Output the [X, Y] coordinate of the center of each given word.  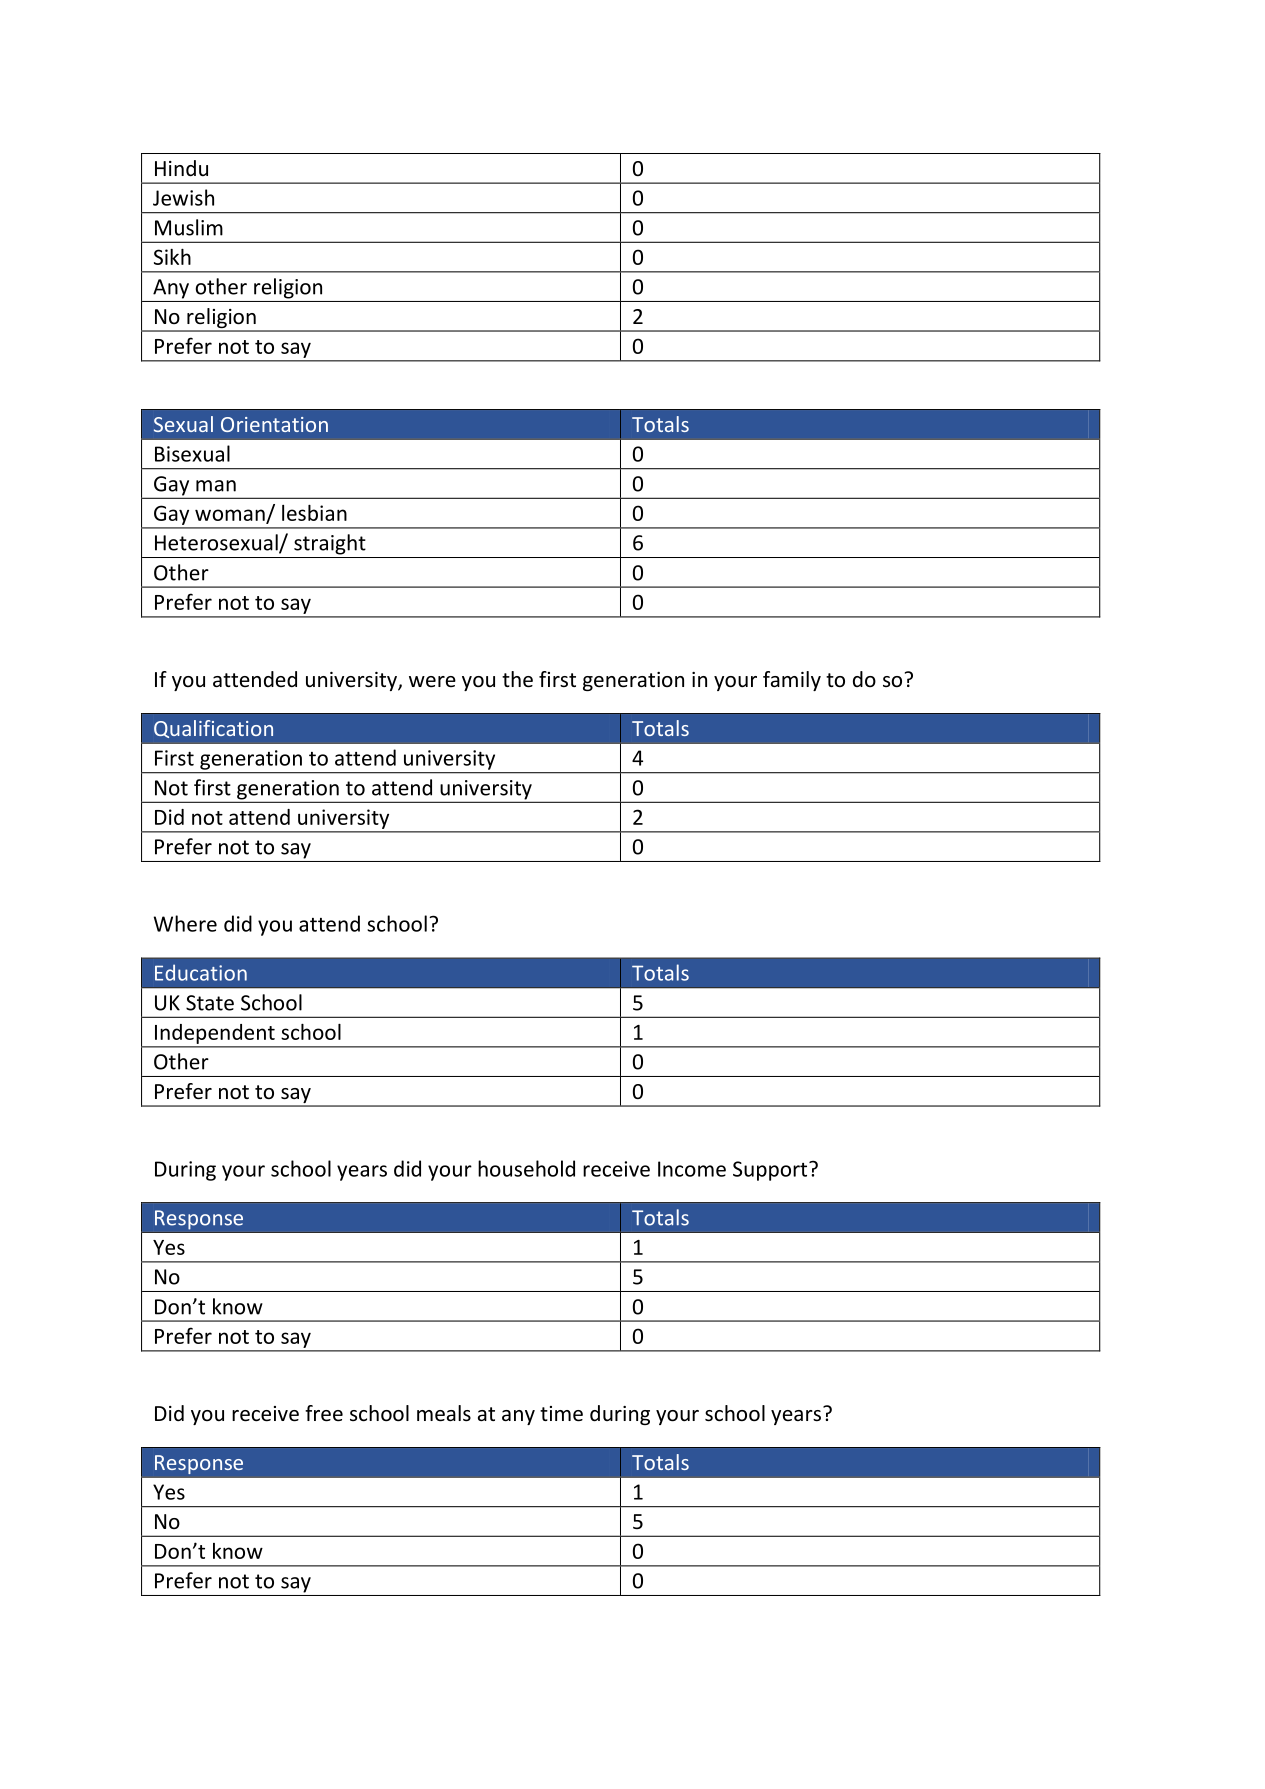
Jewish [183, 197]
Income [692, 1169]
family [792, 681]
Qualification [213, 729]
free [324, 1413]
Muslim [189, 227]
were [432, 682]
